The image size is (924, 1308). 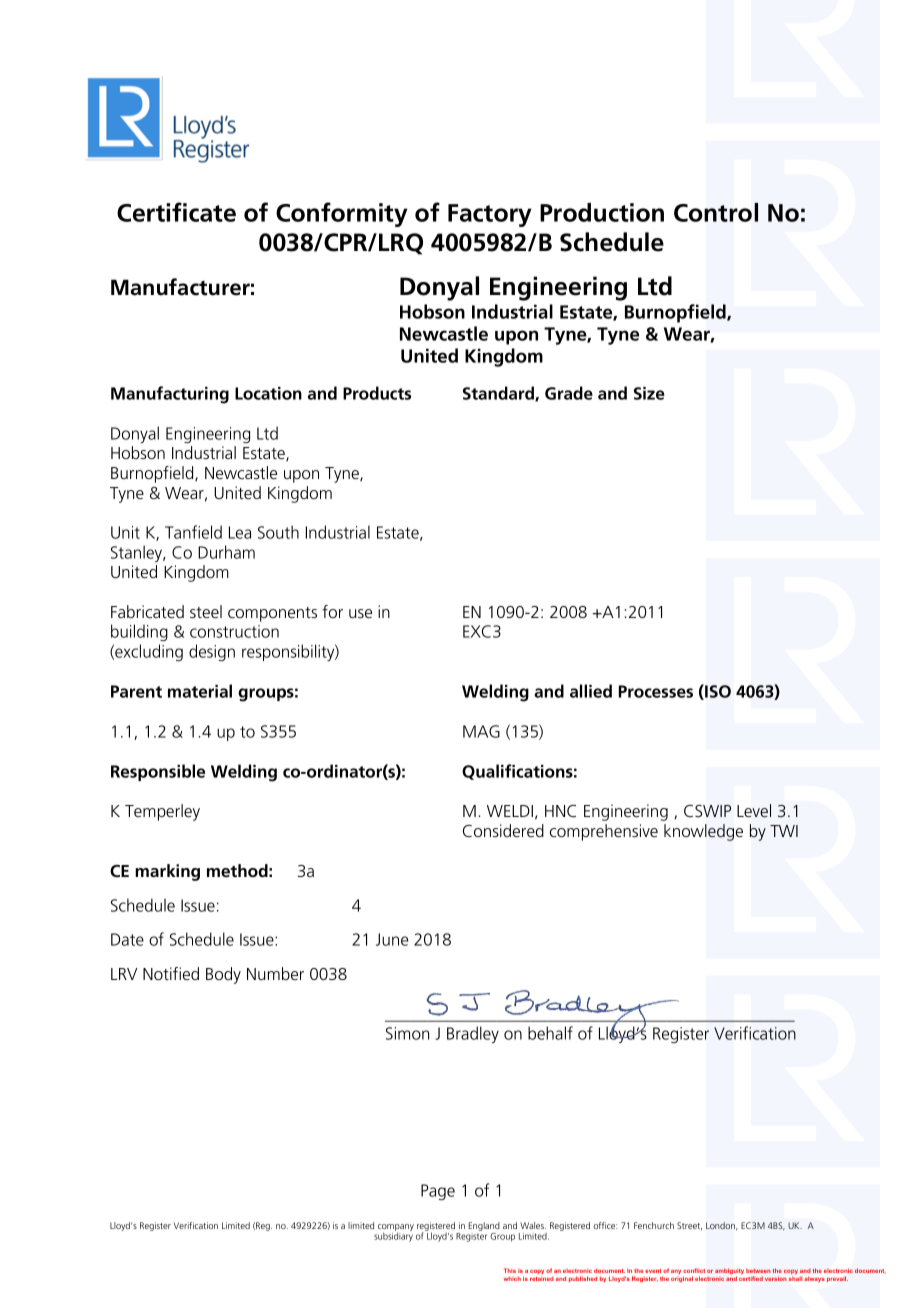 What do you see at coordinates (490, 215) in the screenshot?
I see `Factory` at bounding box center [490, 215].
